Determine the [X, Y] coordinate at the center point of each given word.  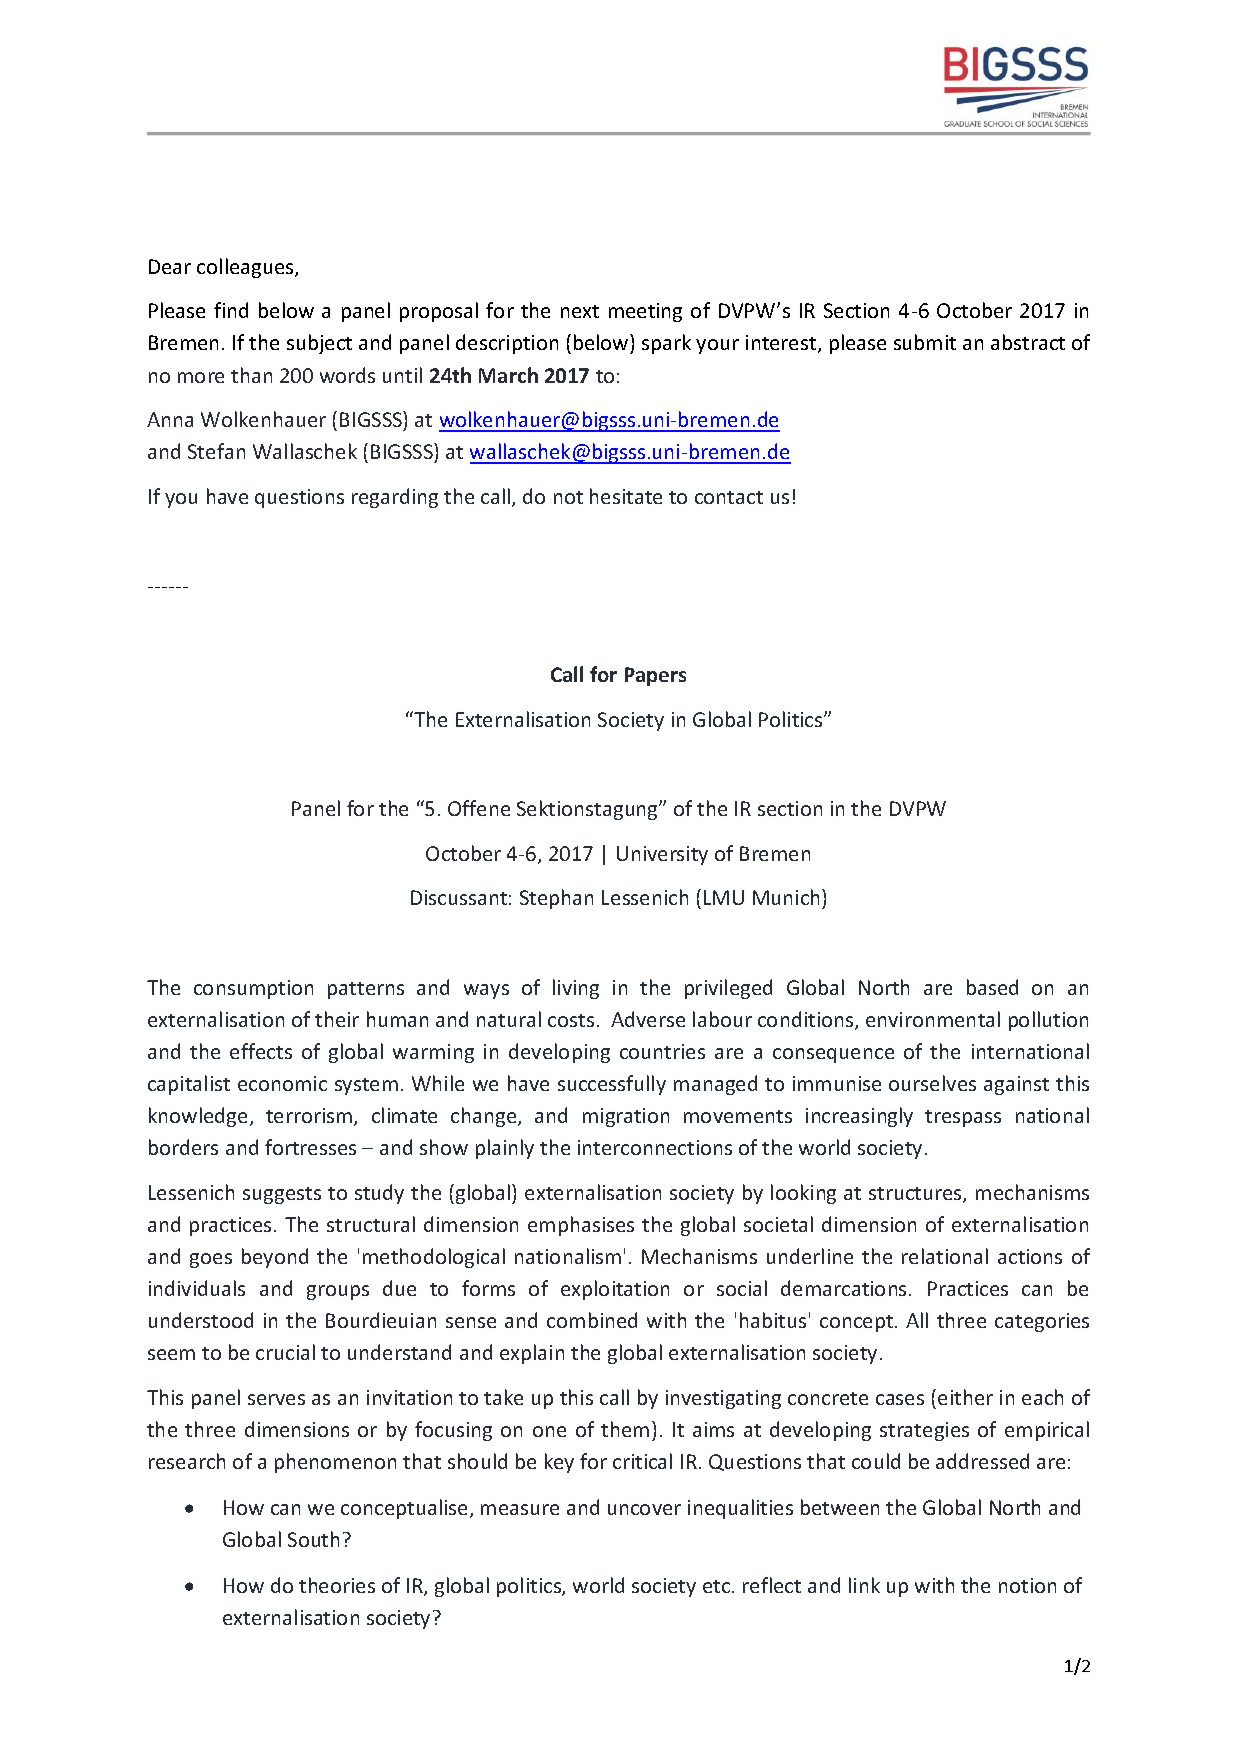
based [992, 987]
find [231, 310]
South [313, 1539]
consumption [253, 989]
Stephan [556, 899]
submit [925, 342]
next [580, 311]
